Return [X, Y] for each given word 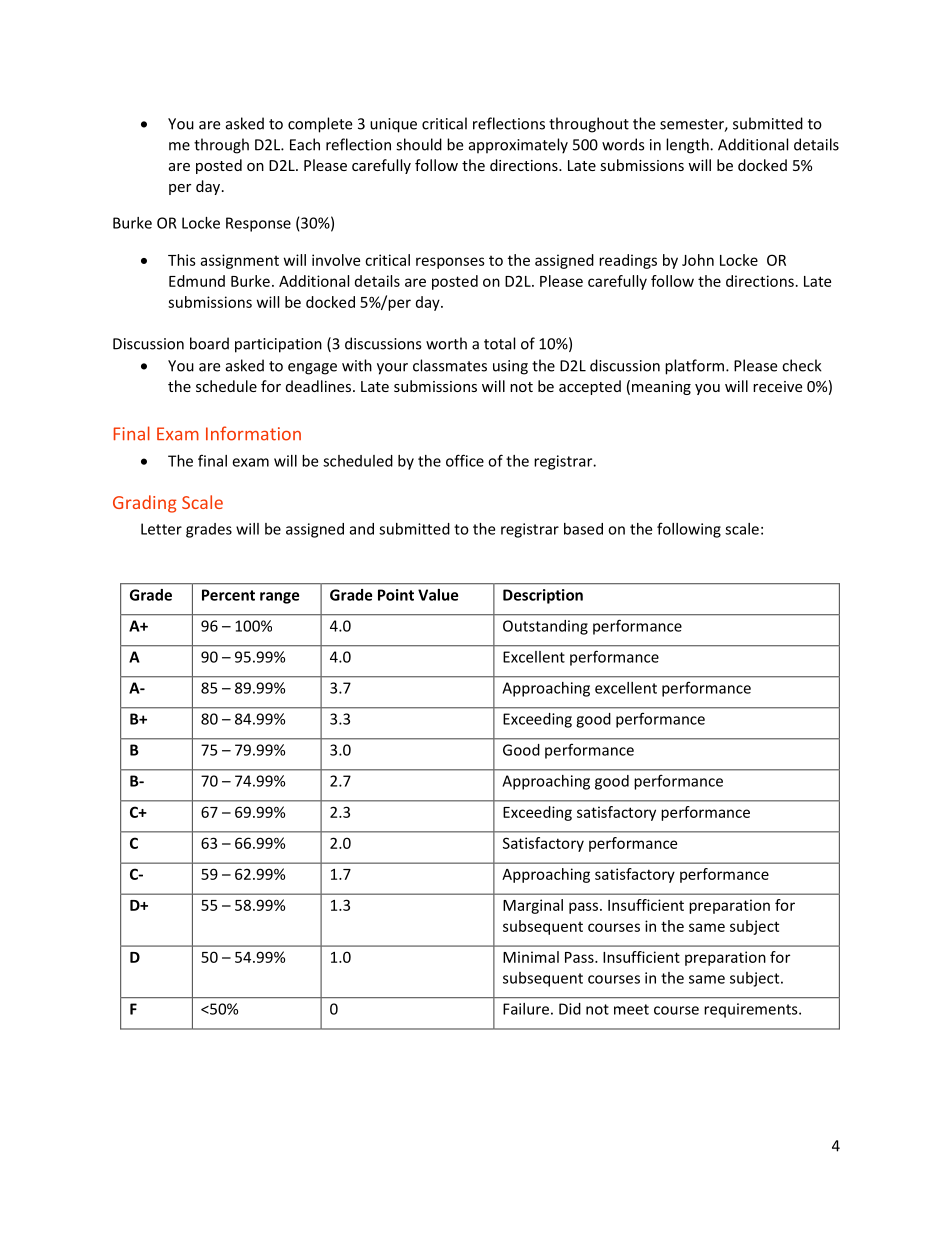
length [688, 146]
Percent [228, 595]
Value [438, 595]
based [583, 529]
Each [305, 144]
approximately [518, 146]
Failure [526, 1009]
